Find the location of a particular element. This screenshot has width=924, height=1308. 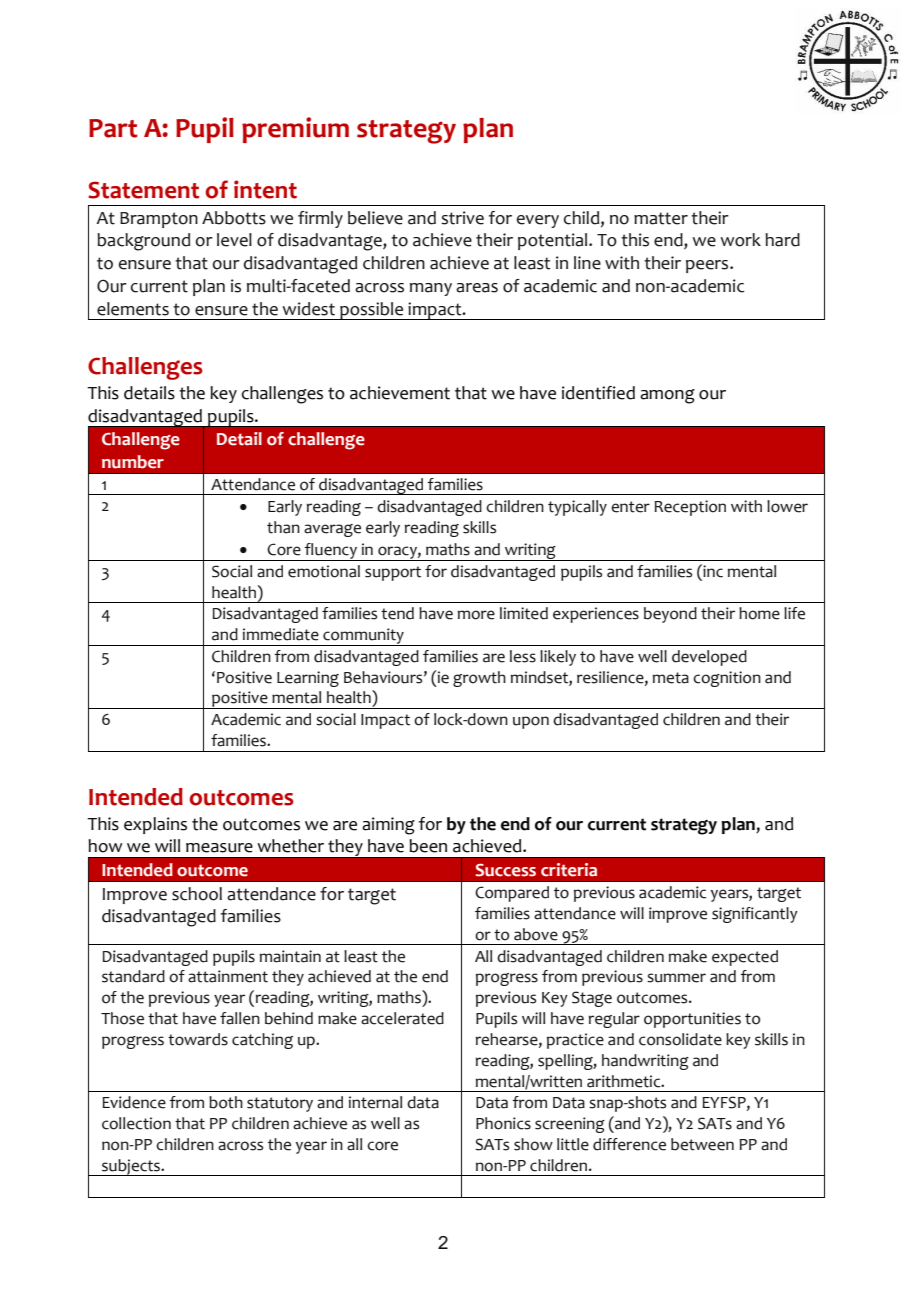

both is located at coordinates (226, 1102).
